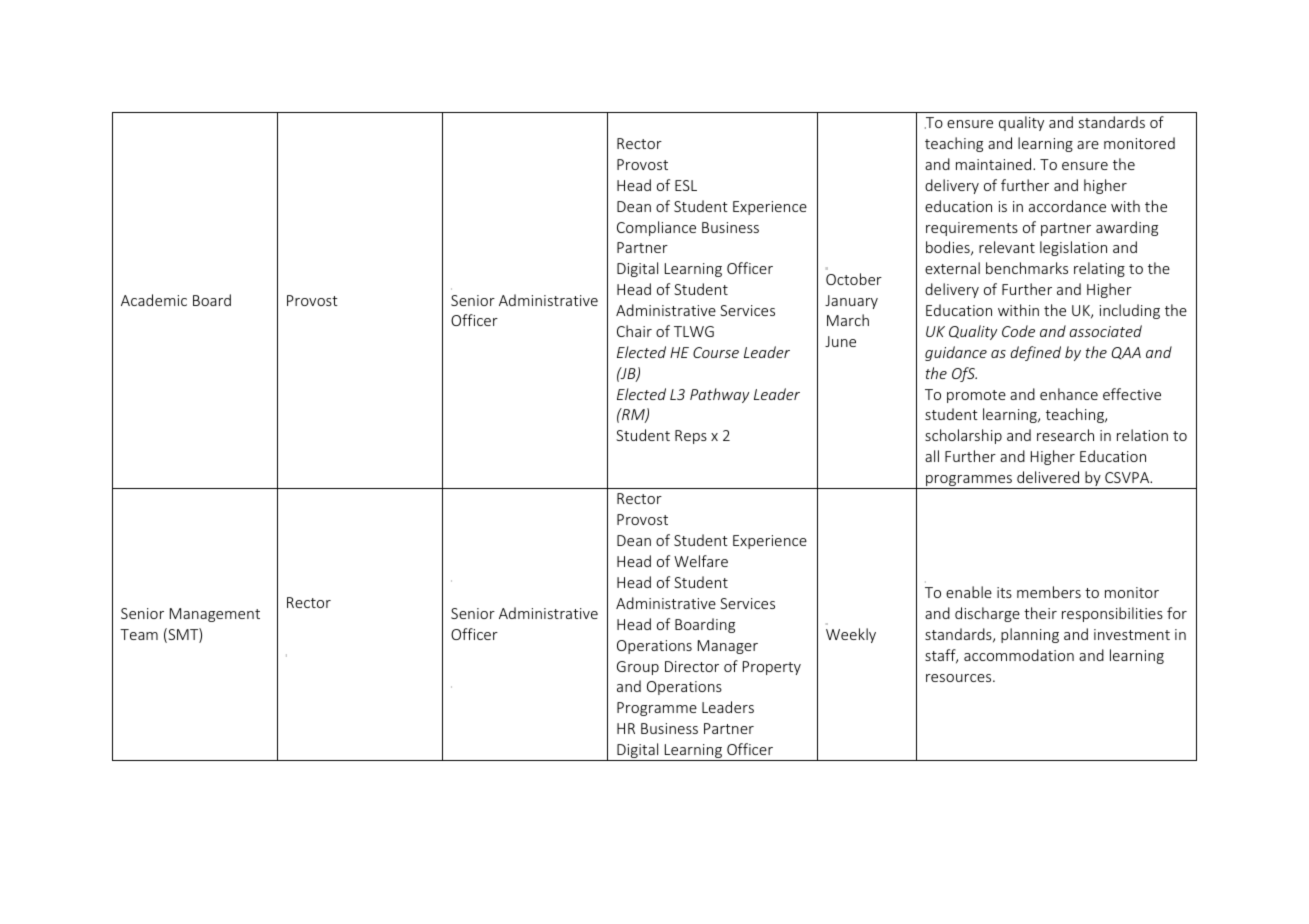  What do you see at coordinates (1048, 477) in the screenshot?
I see `delivered` at bounding box center [1048, 477].
